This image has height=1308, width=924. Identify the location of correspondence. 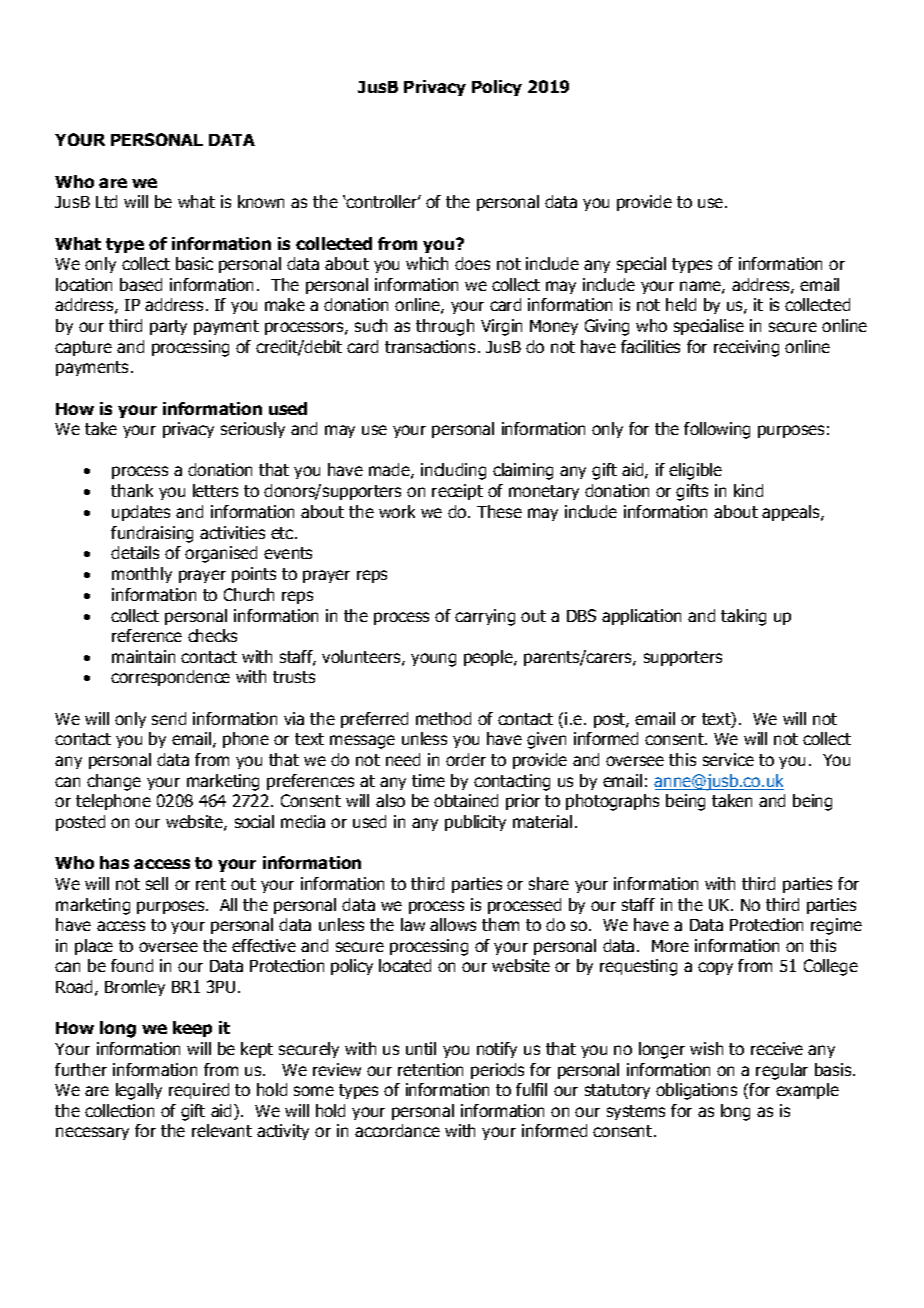
(170, 678).
